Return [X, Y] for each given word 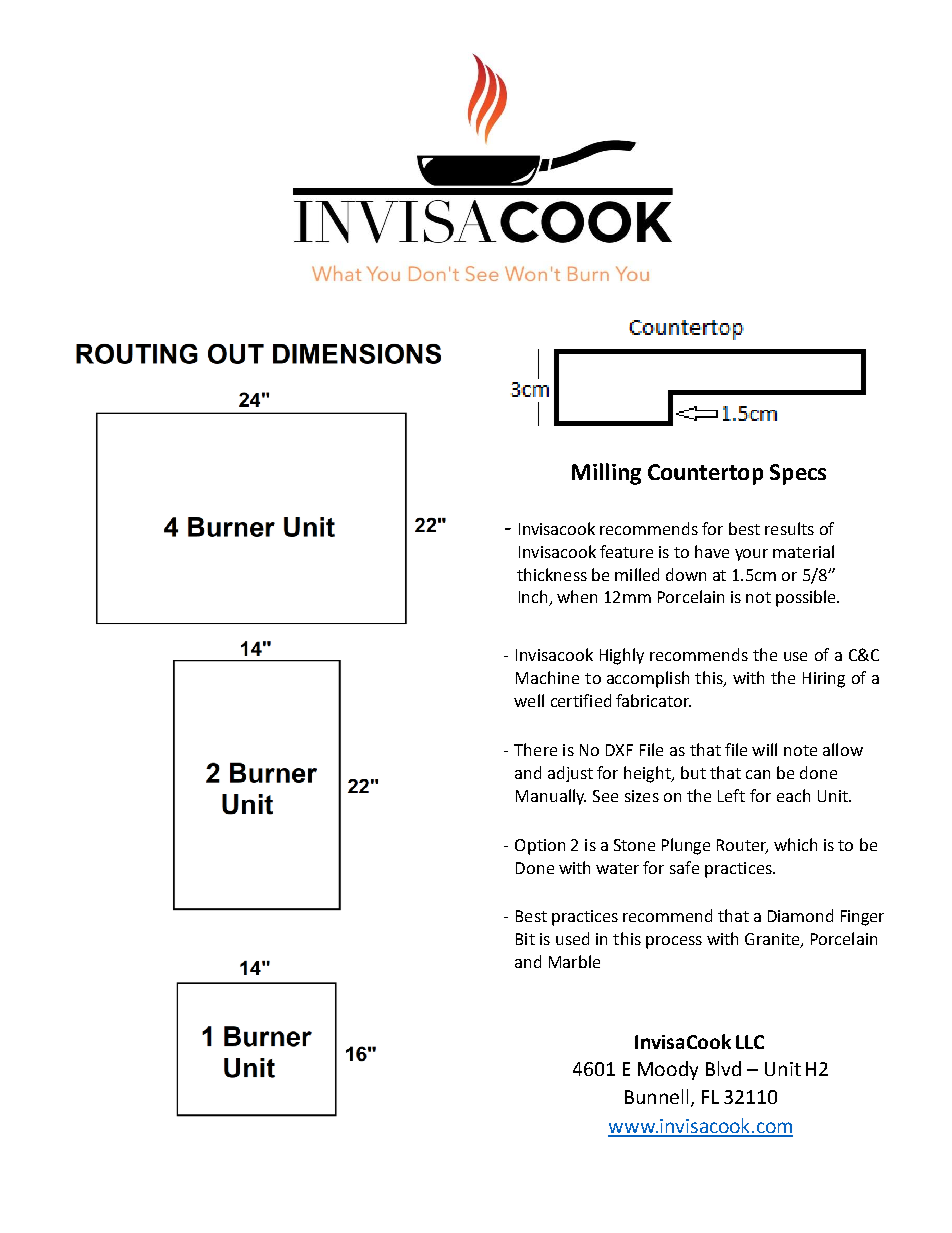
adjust [570, 774]
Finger [862, 918]
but [693, 772]
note [800, 750]
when [577, 596]
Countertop [705, 474]
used [572, 938]
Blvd [723, 1068]
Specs [798, 474]
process [674, 942]
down [686, 574]
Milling [606, 474]
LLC [750, 1042]
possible [807, 598]
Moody [668, 1070]
